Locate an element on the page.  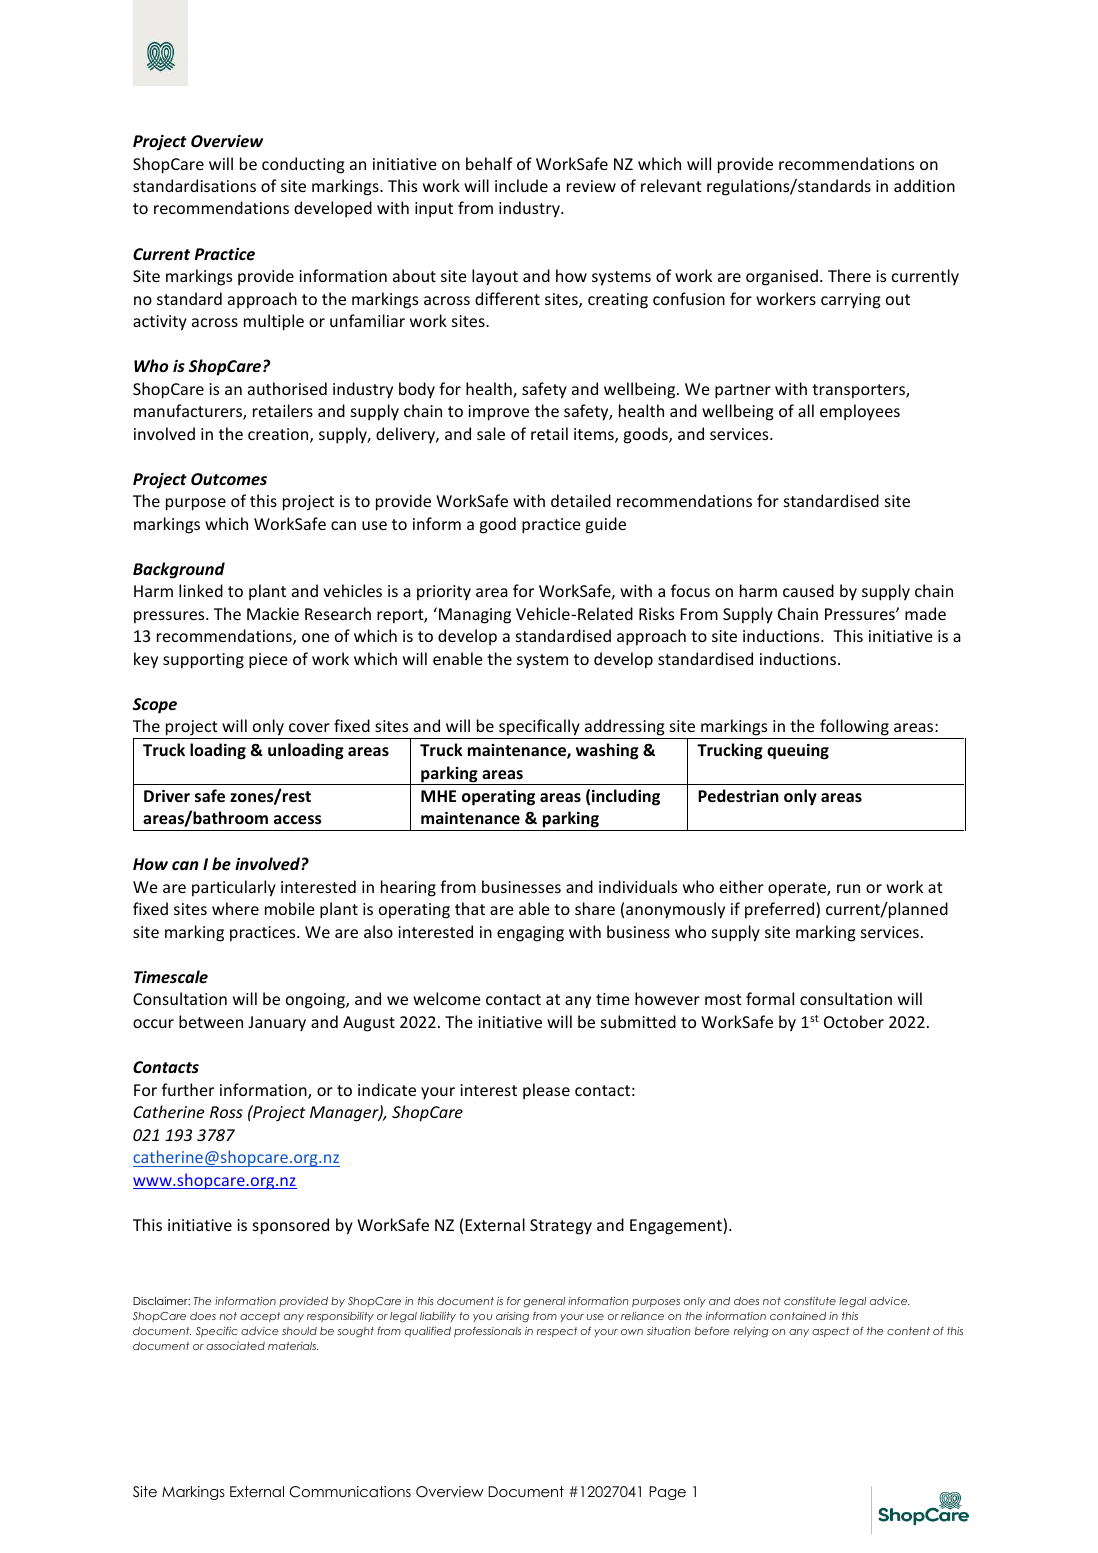
Communications is located at coordinates (350, 1492).
